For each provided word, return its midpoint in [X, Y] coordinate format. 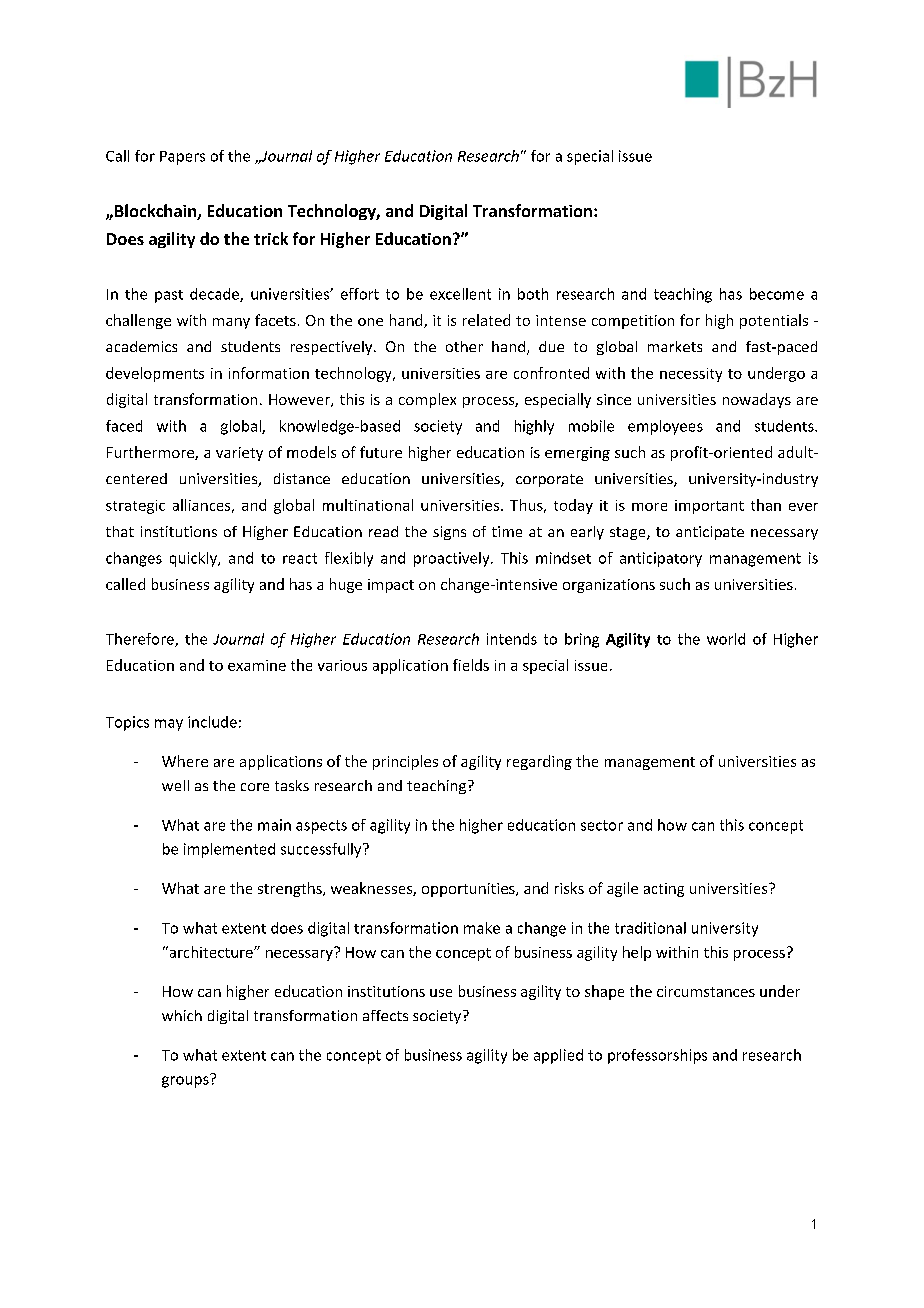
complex [427, 400]
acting [664, 890]
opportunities [469, 890]
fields [471, 665]
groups [186, 1081]
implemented [229, 850]
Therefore [141, 640]
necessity [691, 375]
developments [155, 374]
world [726, 639]
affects [385, 1015]
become [777, 294]
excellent [460, 294]
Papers [182, 158]
